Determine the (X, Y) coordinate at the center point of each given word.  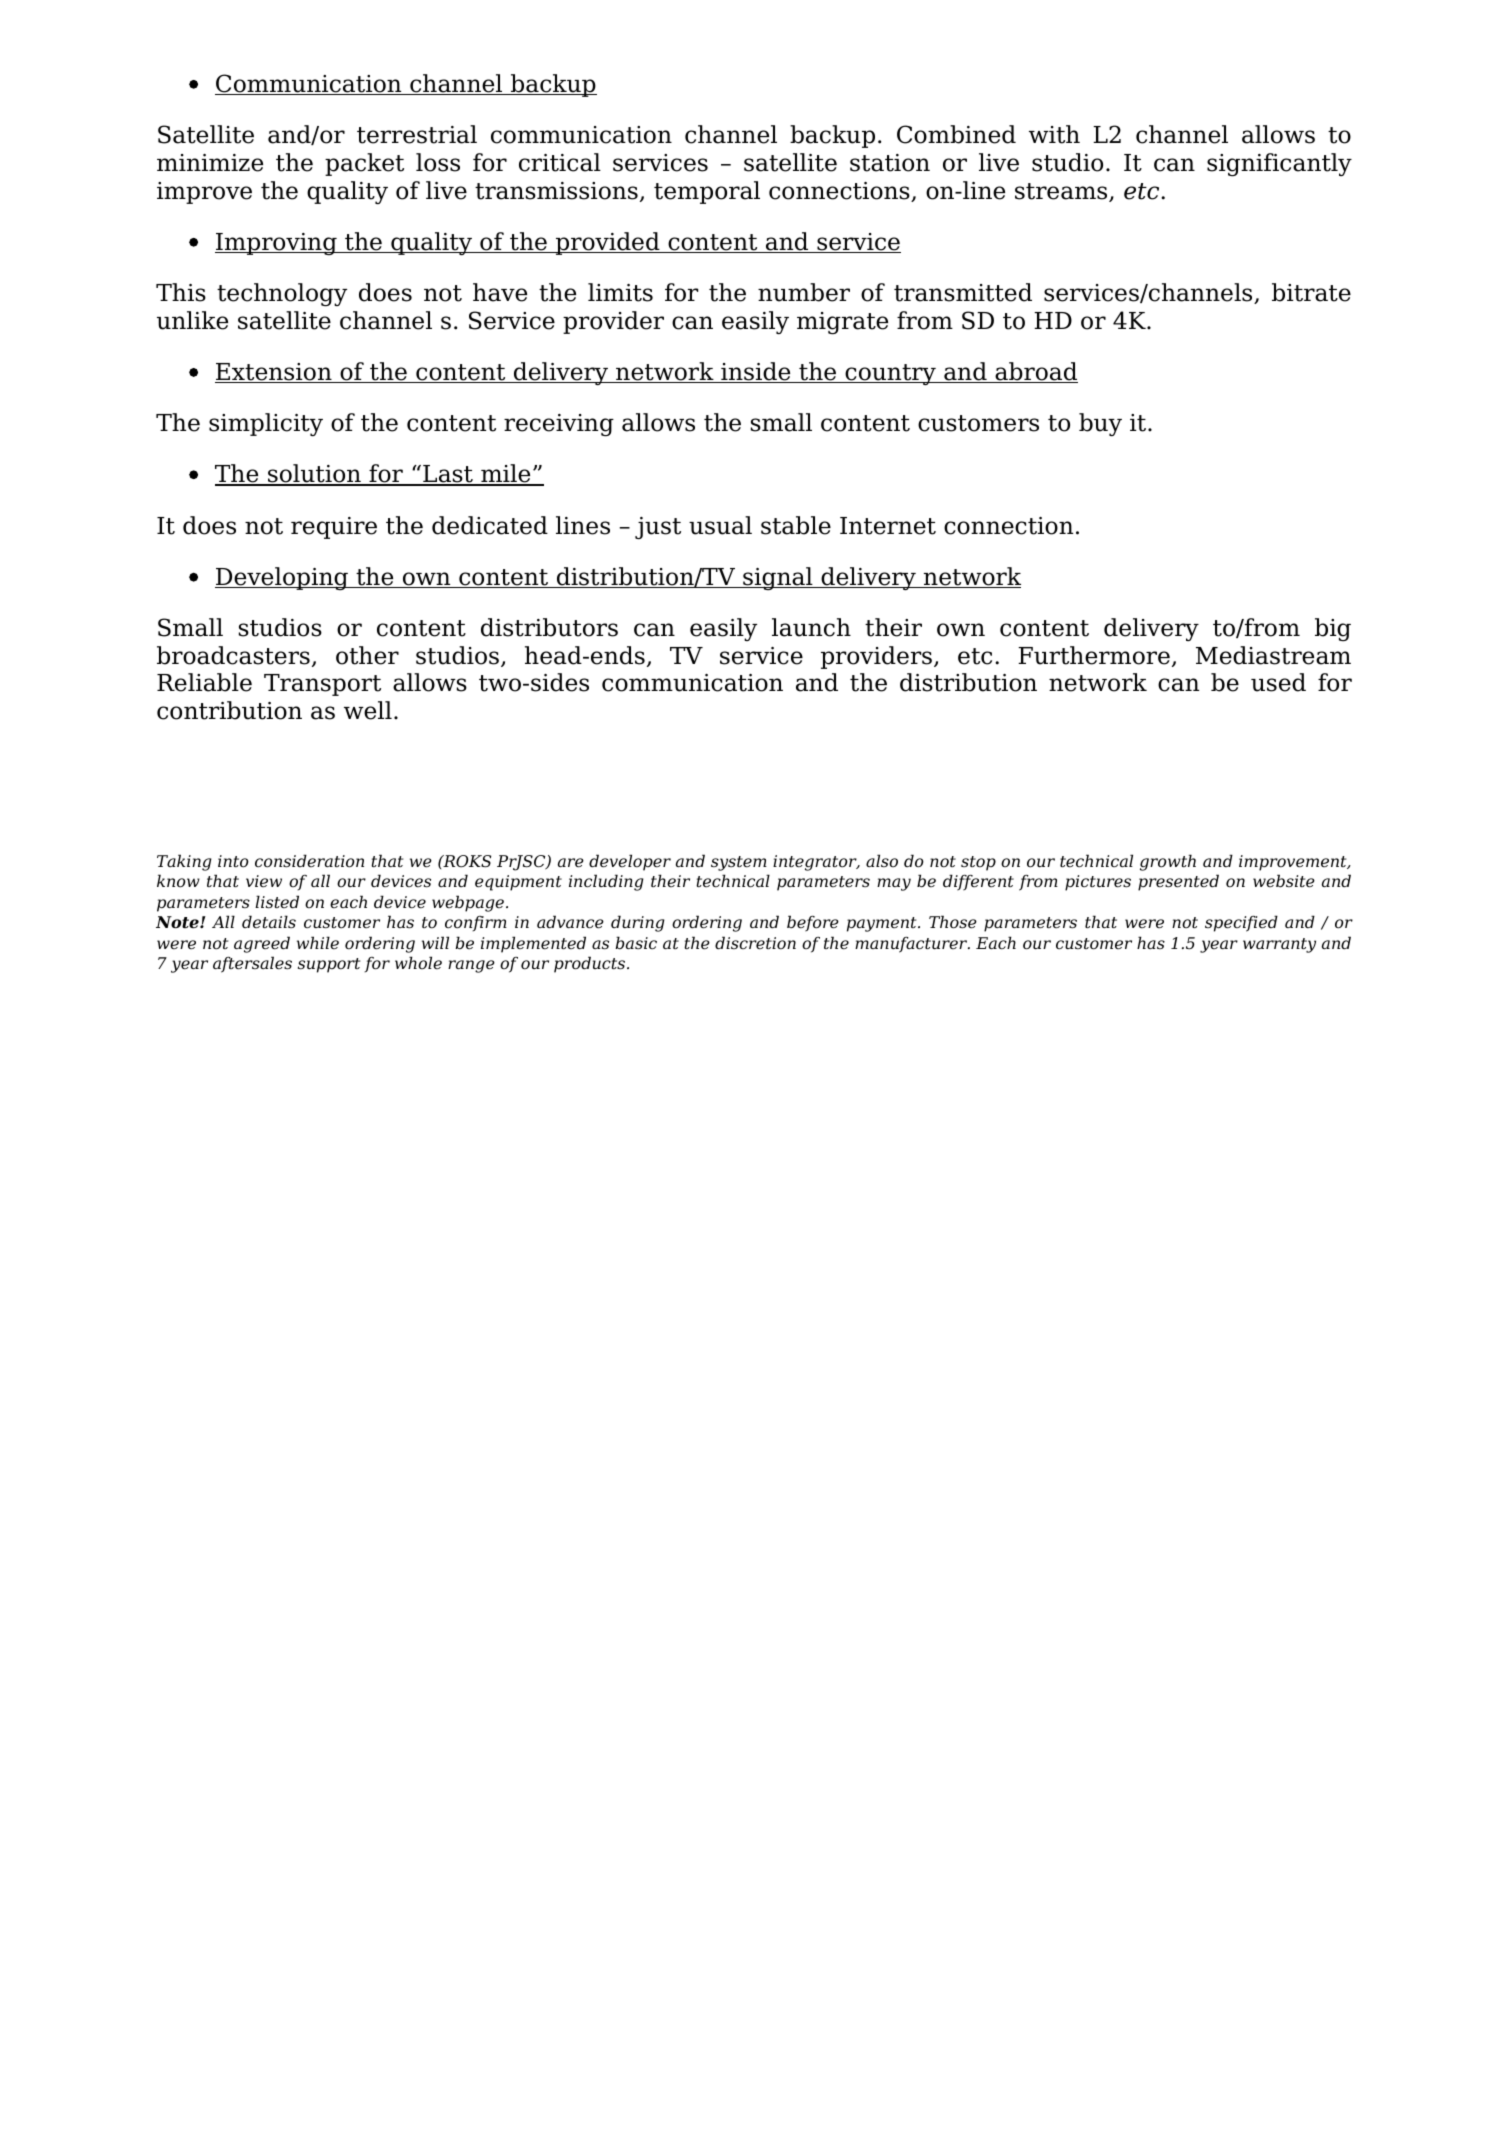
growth (1168, 862)
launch (811, 627)
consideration (309, 861)
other (367, 655)
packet (364, 164)
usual (720, 525)
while (318, 943)
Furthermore (1094, 655)
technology (282, 294)
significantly (1279, 164)
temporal (707, 192)
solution (314, 475)
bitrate (1311, 292)
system (739, 863)
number (804, 292)
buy (1100, 424)
